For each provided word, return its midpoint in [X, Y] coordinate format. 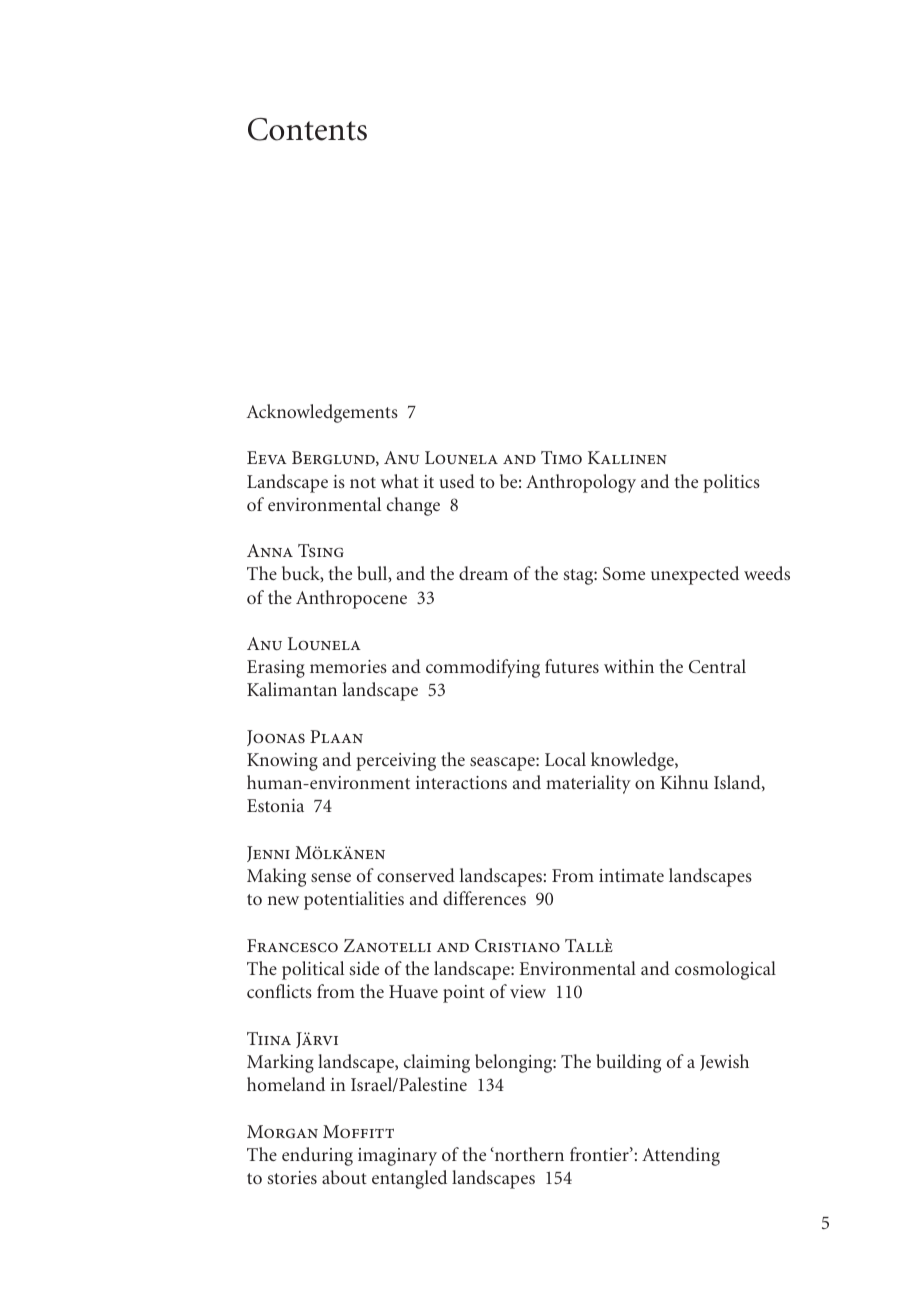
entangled [409, 1179]
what [400, 481]
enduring [317, 1156]
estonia [275, 805]
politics [731, 483]
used [457, 481]
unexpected [695, 575]
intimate [631, 875]
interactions [461, 782]
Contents [307, 129]
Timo [561, 457]
